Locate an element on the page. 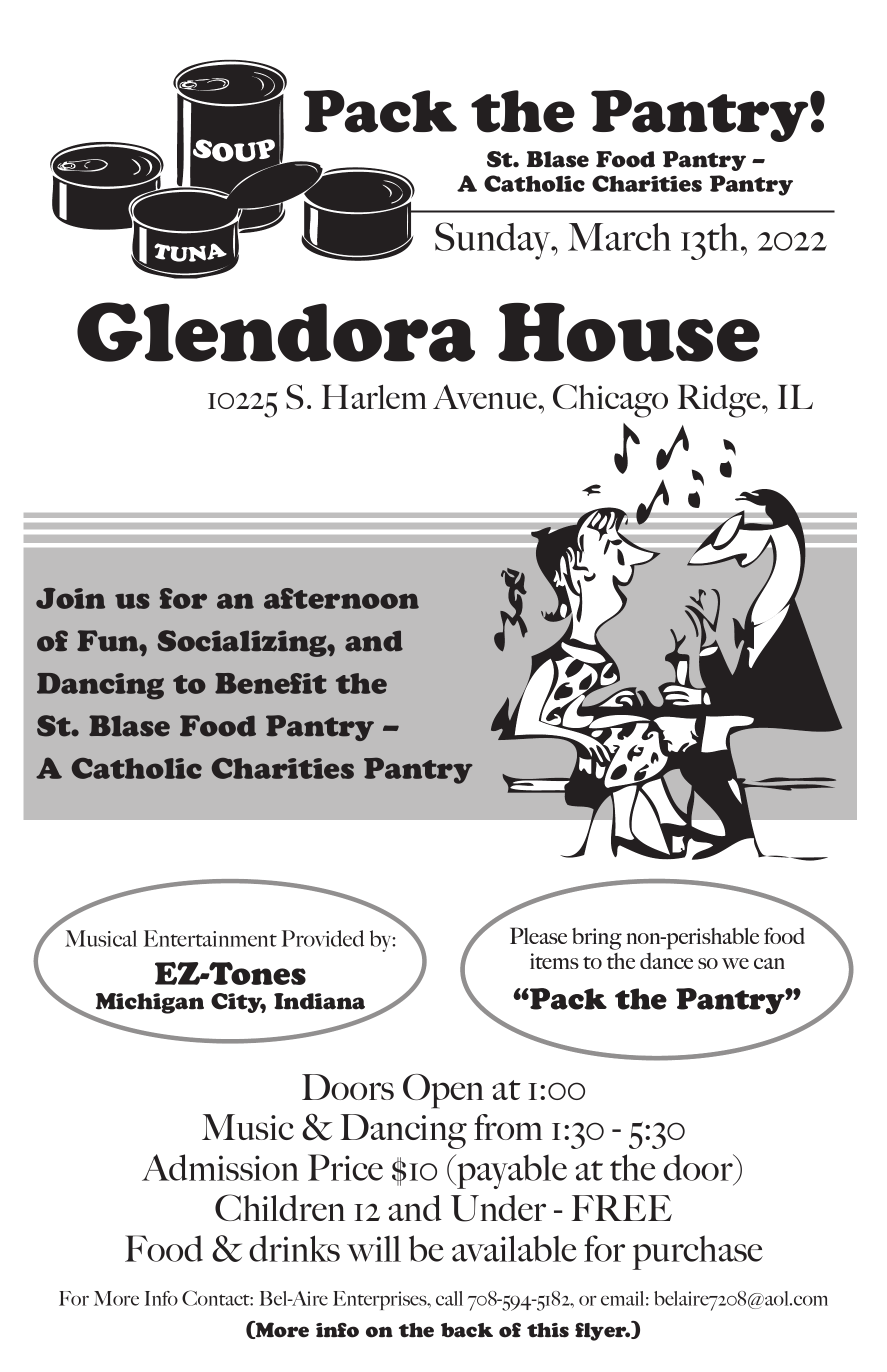 The width and height of the image is (887, 1372). Indiana is located at coordinates (319, 1001).
